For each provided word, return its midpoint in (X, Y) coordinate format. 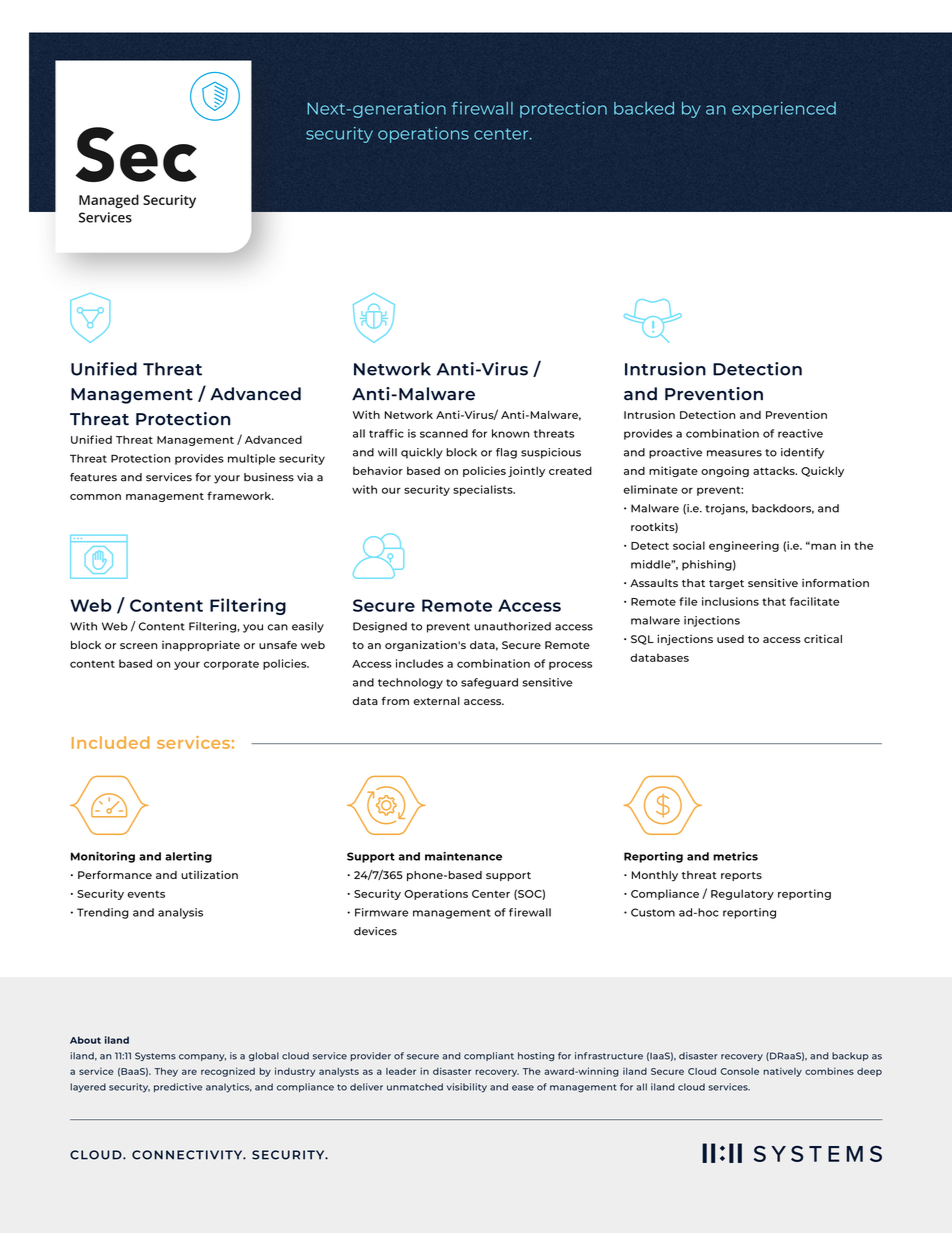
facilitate (815, 601)
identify (802, 453)
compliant (489, 1056)
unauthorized (512, 626)
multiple (252, 459)
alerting (188, 857)
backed (644, 108)
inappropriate (201, 645)
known (510, 433)
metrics (735, 856)
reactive (800, 433)
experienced (784, 110)
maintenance (463, 856)
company (202, 1057)
